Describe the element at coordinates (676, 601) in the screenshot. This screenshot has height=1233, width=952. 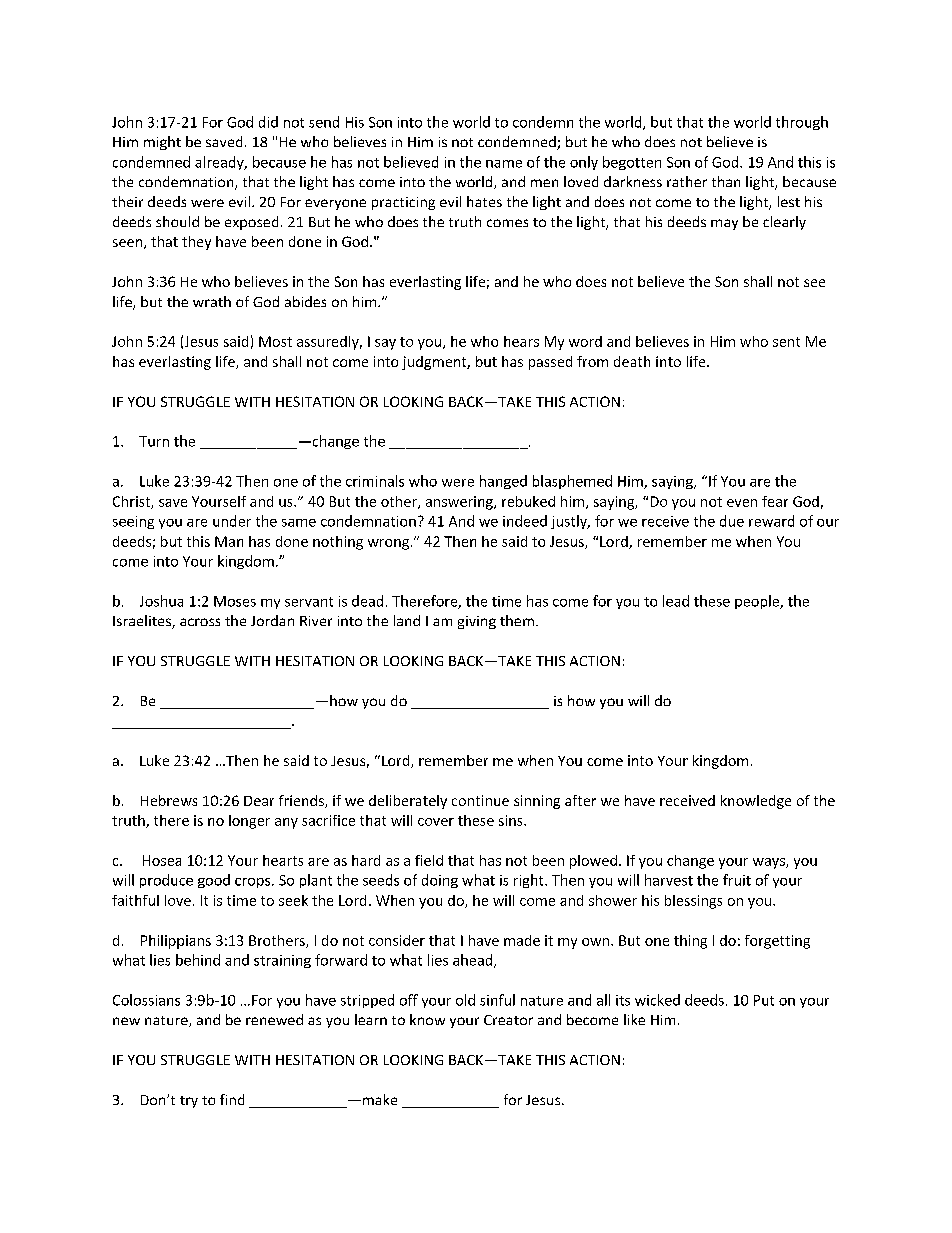
I see `lead` at that location.
